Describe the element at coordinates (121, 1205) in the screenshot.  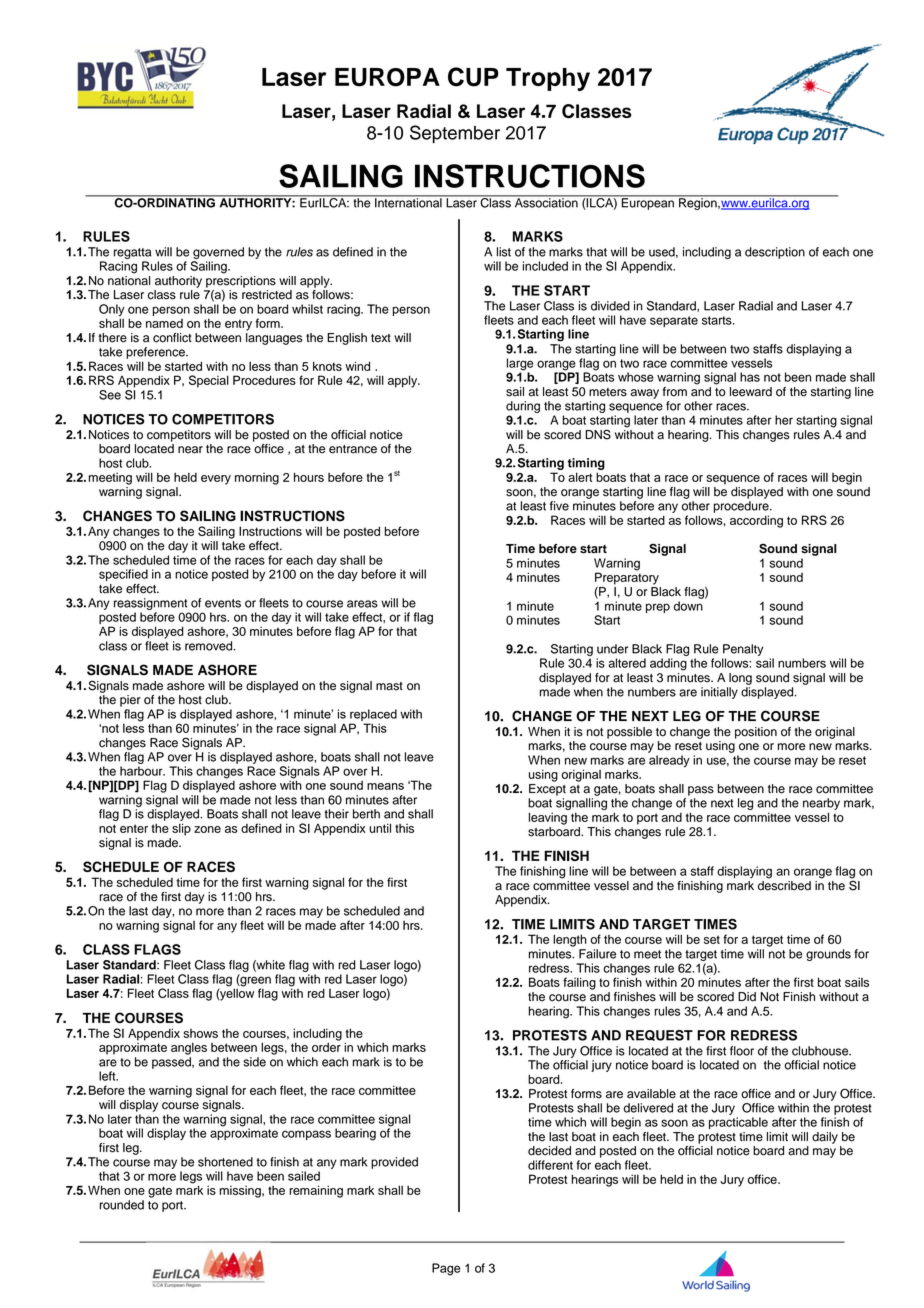
I see `rounded` at that location.
